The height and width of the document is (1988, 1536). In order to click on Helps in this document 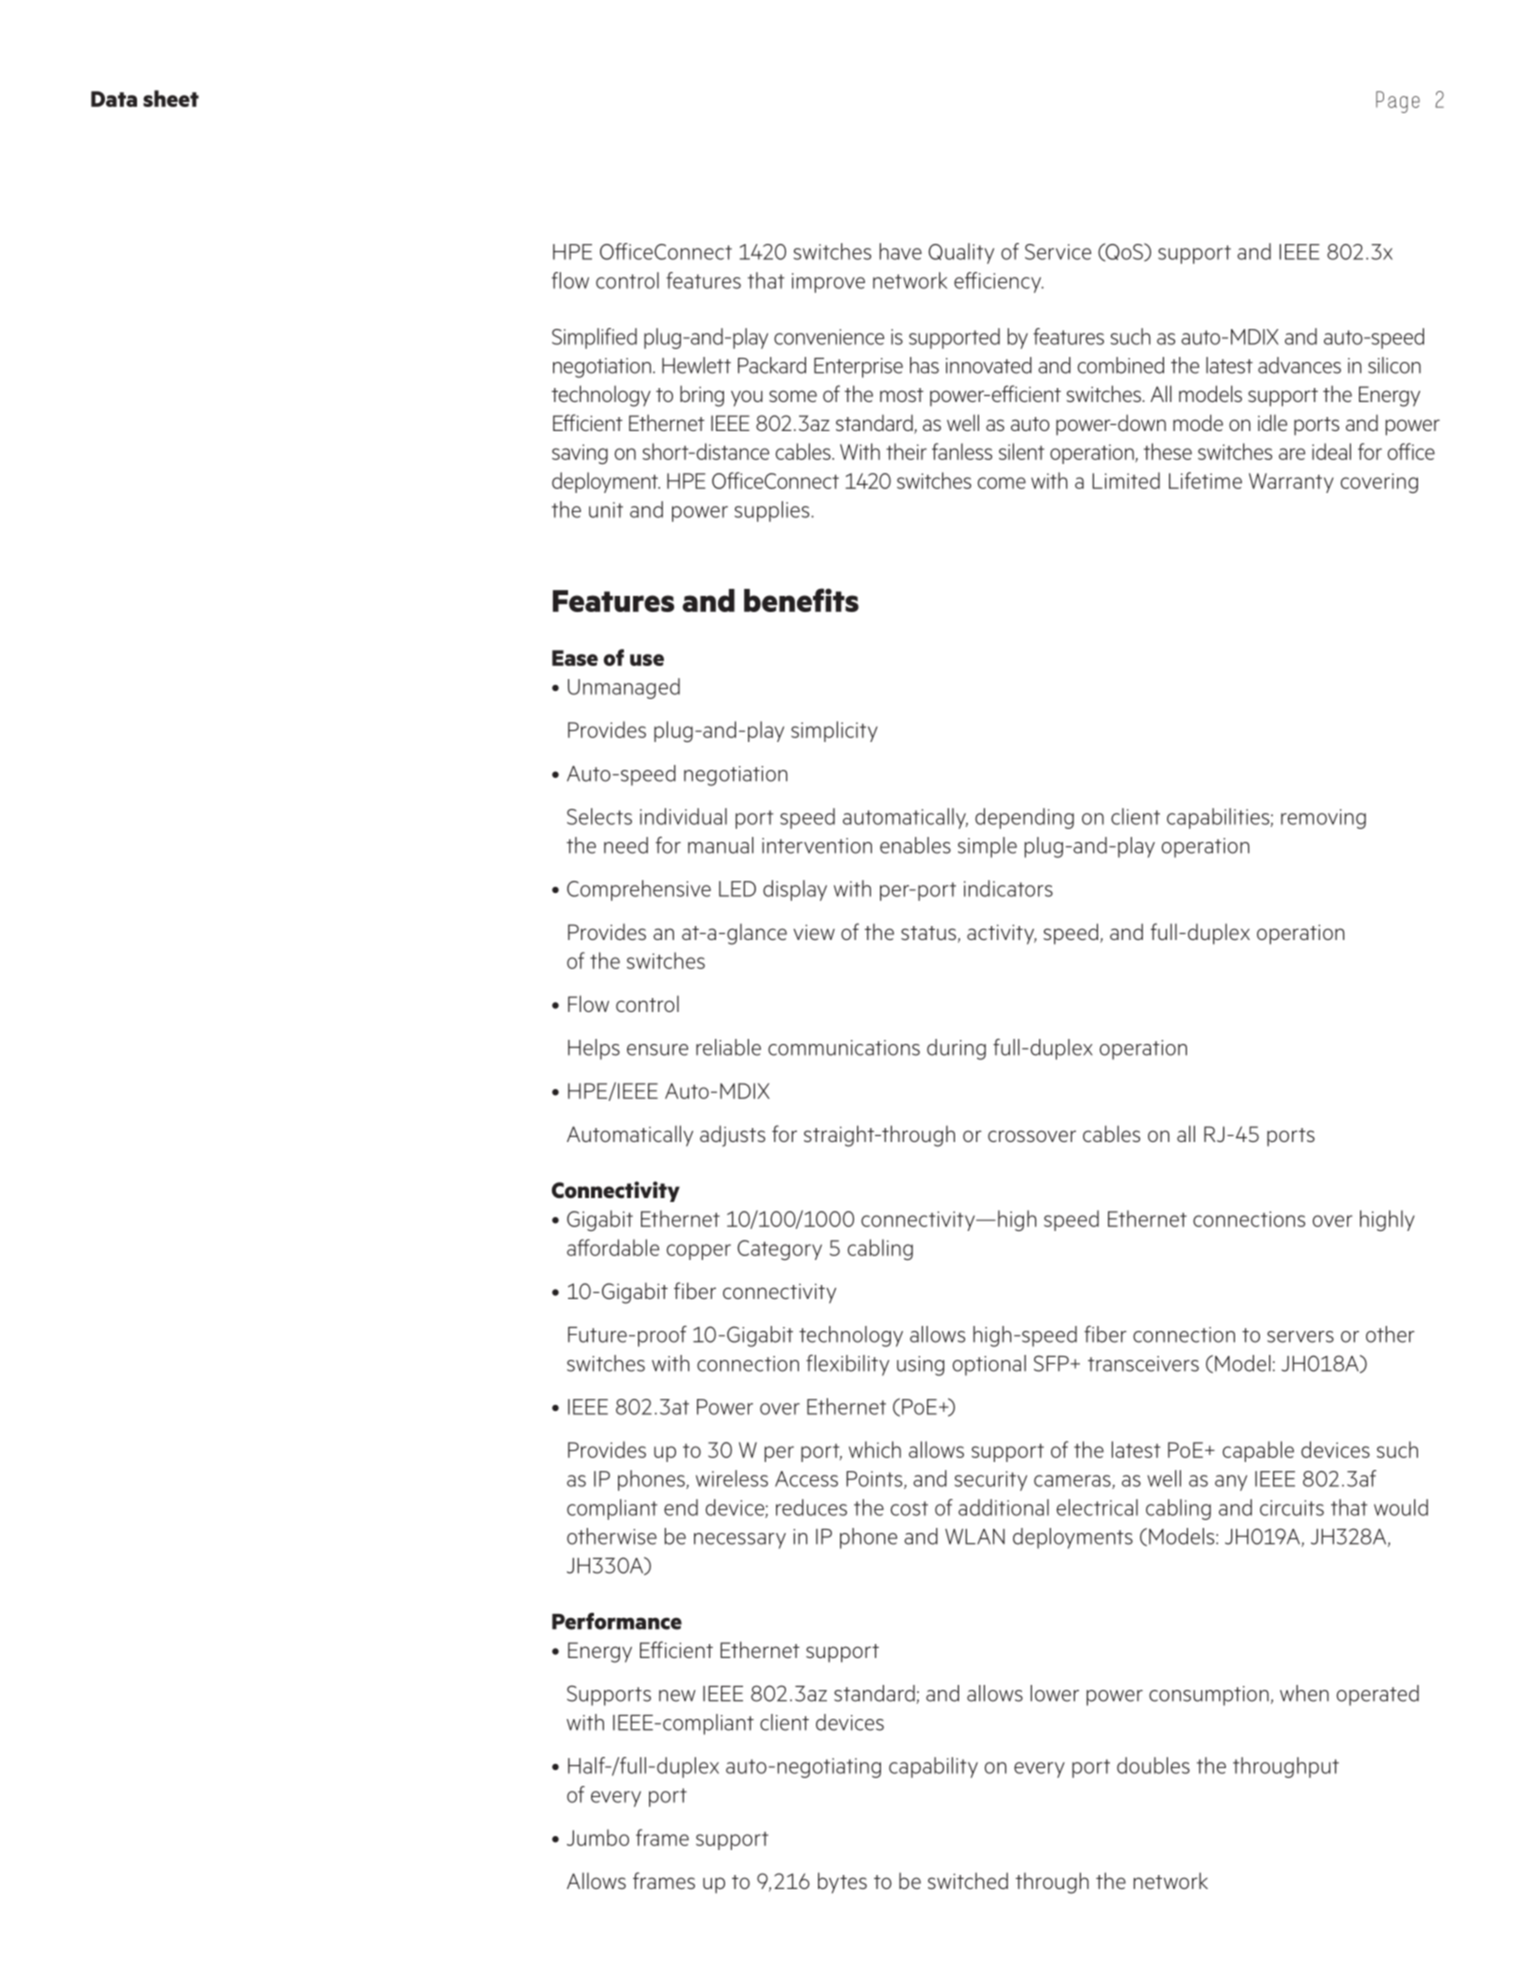, I will do `click(594, 1049)`.
